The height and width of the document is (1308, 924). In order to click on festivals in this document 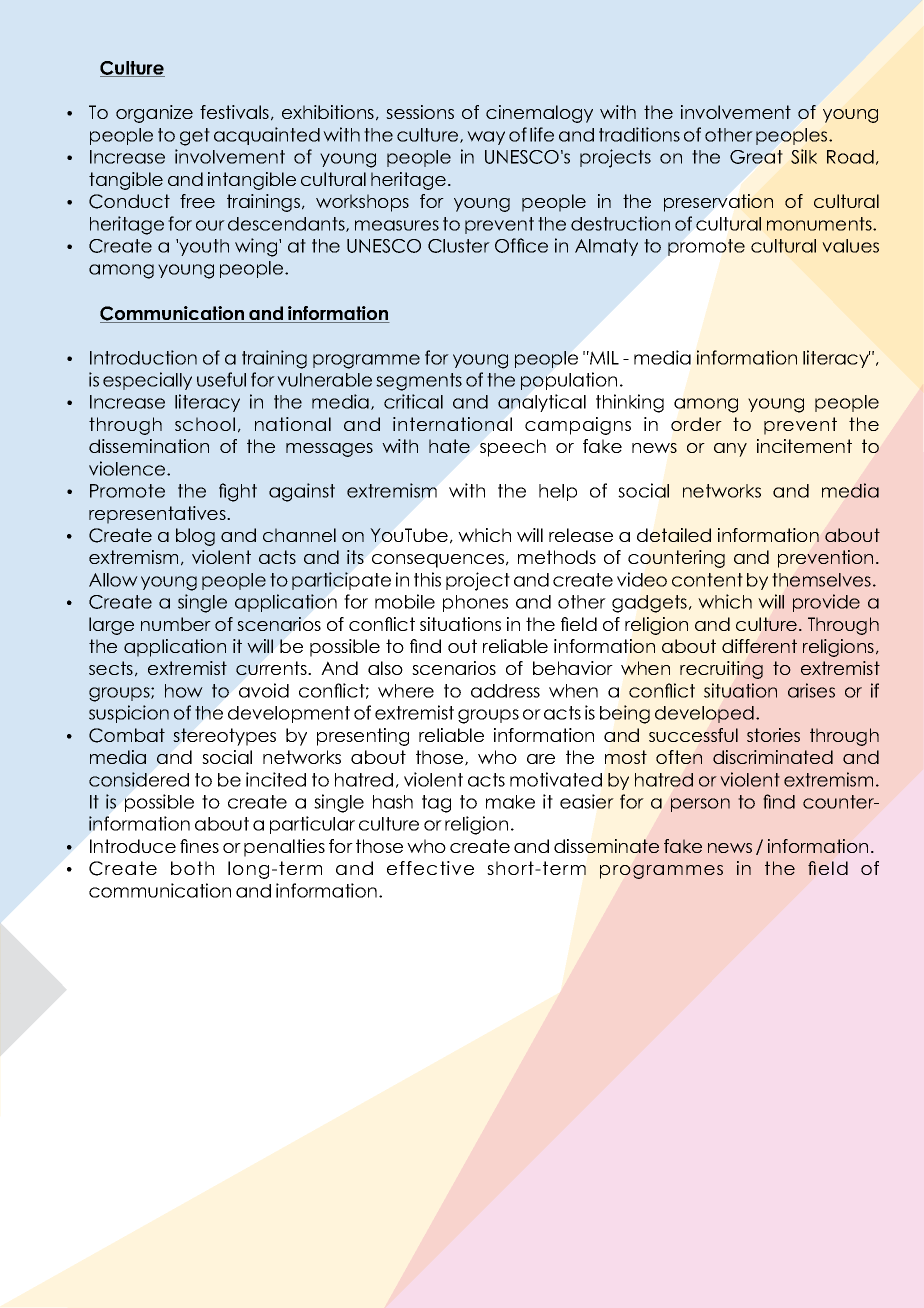, I will do `click(234, 112)`.
